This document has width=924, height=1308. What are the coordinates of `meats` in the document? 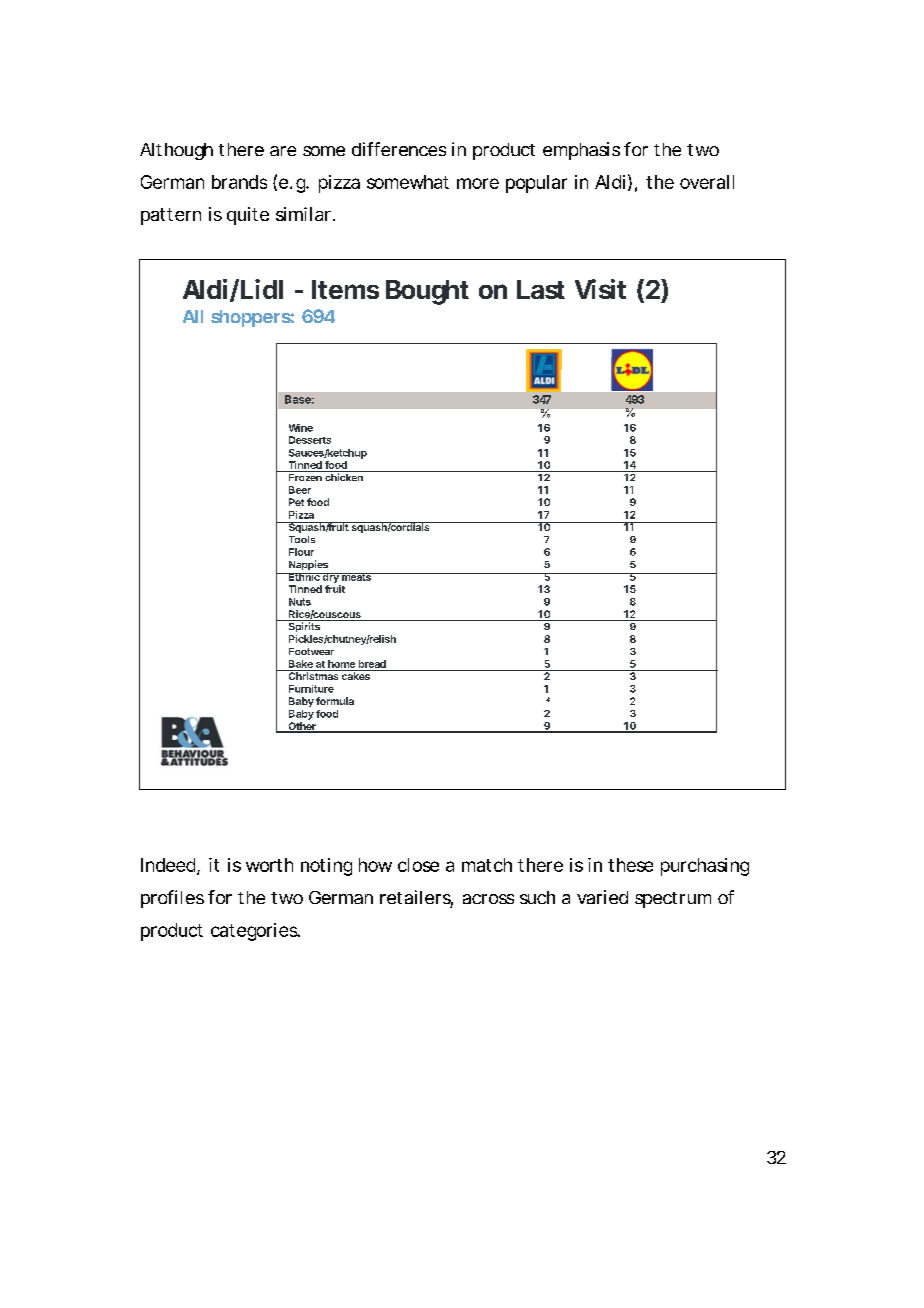 It's located at (356, 577).
